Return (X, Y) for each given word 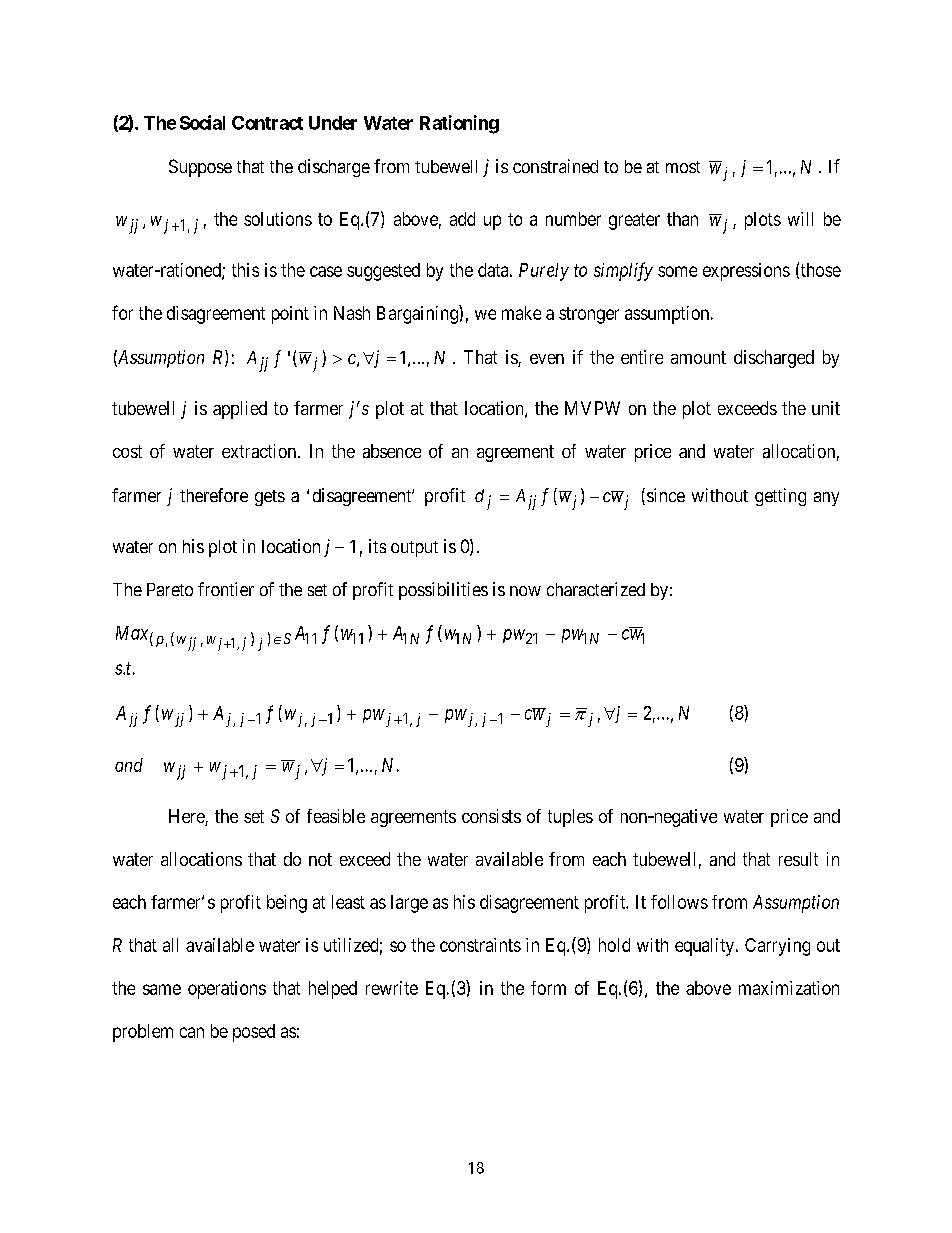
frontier (226, 589)
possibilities (443, 591)
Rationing (459, 124)
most (683, 167)
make (521, 313)
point (290, 315)
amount (698, 357)
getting (780, 497)
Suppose (200, 168)
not (320, 859)
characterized (596, 589)
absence (392, 451)
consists (491, 816)
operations (227, 990)
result (798, 859)
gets (270, 498)
